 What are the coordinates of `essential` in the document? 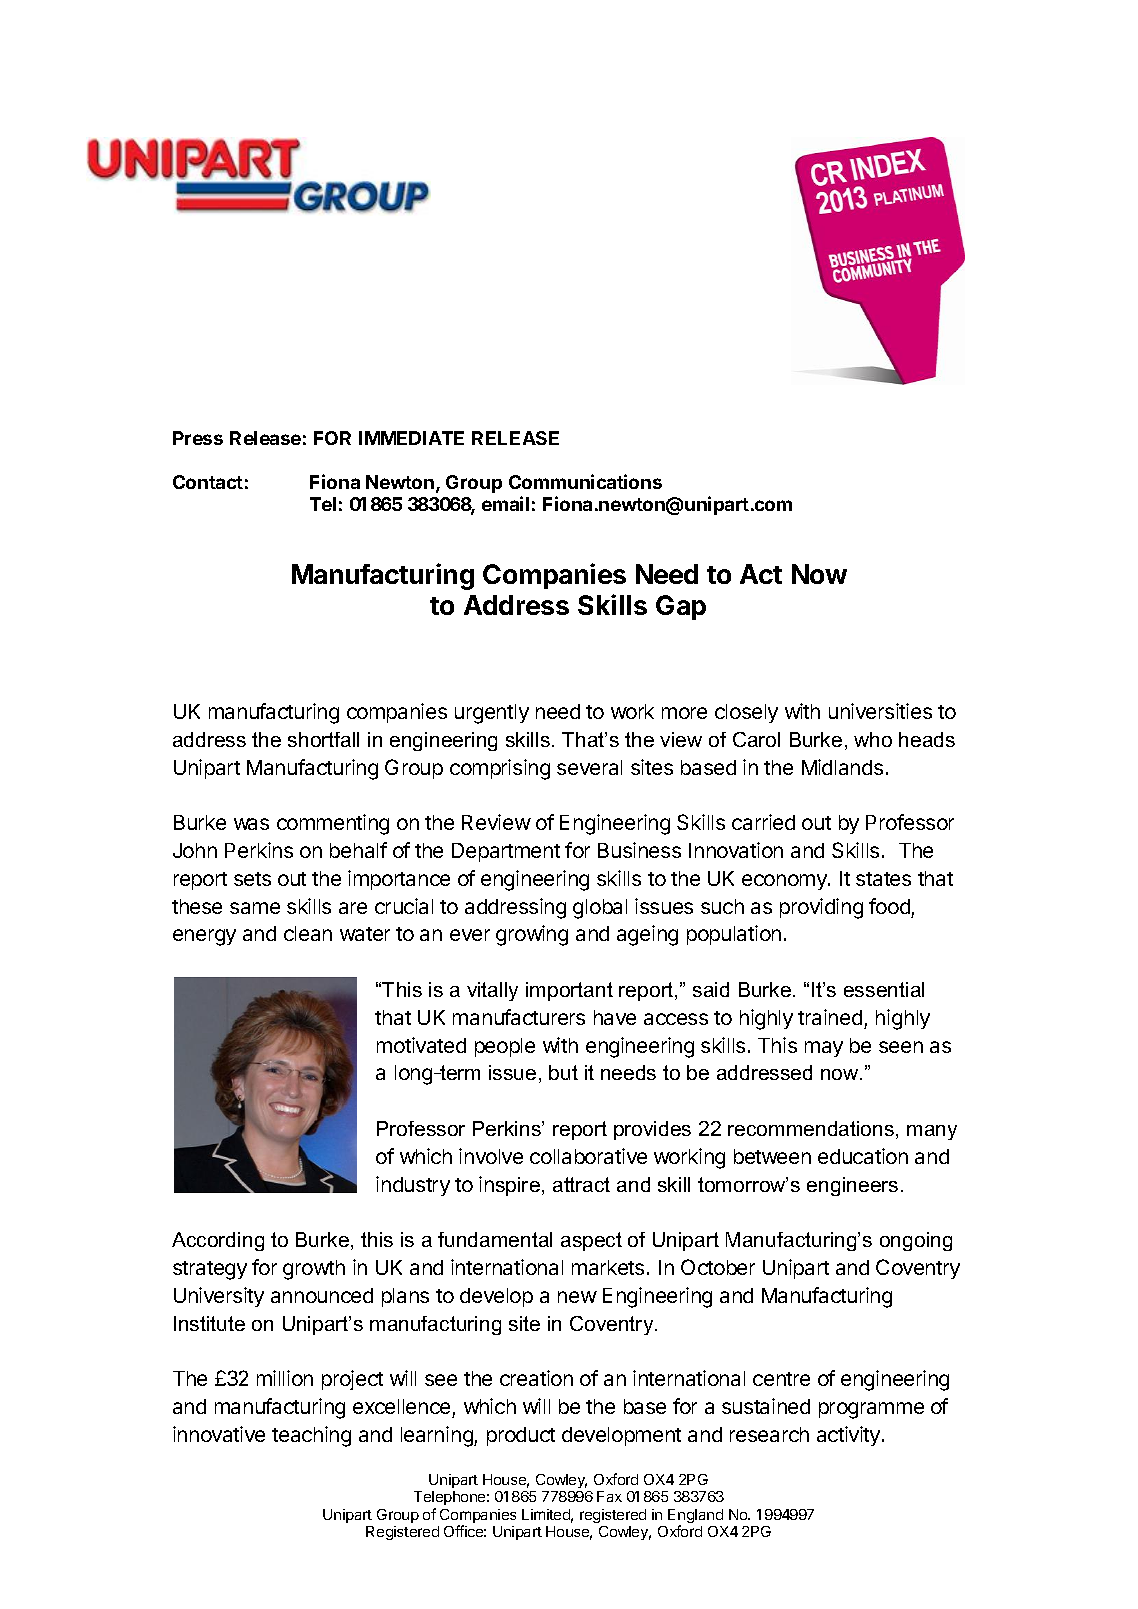 It's located at (884, 989).
